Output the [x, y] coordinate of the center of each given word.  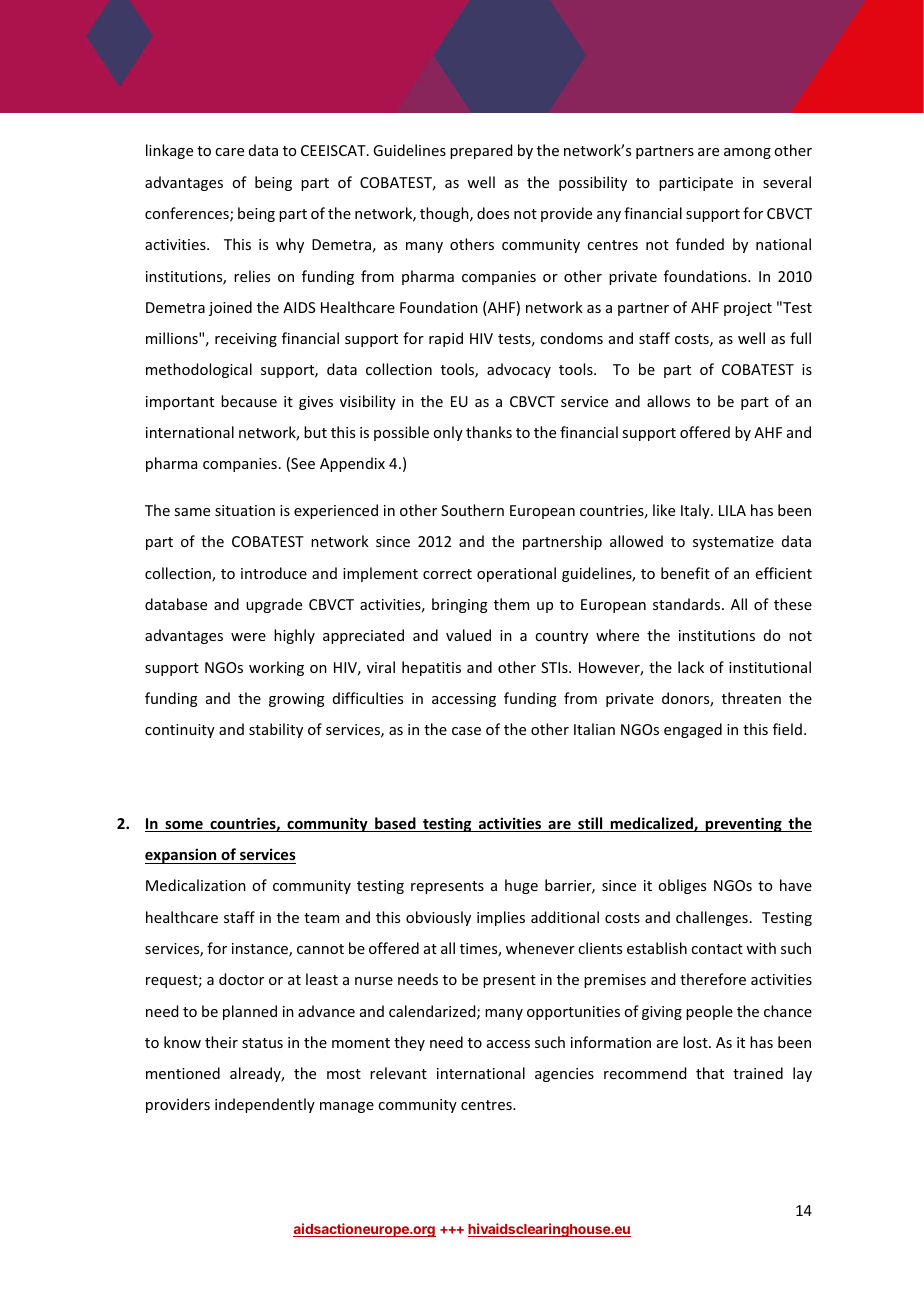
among [747, 153]
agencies [564, 1075]
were [248, 637]
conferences [188, 214]
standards [688, 604]
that [710, 1073]
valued [468, 635]
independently [265, 1105]
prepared [481, 151]
